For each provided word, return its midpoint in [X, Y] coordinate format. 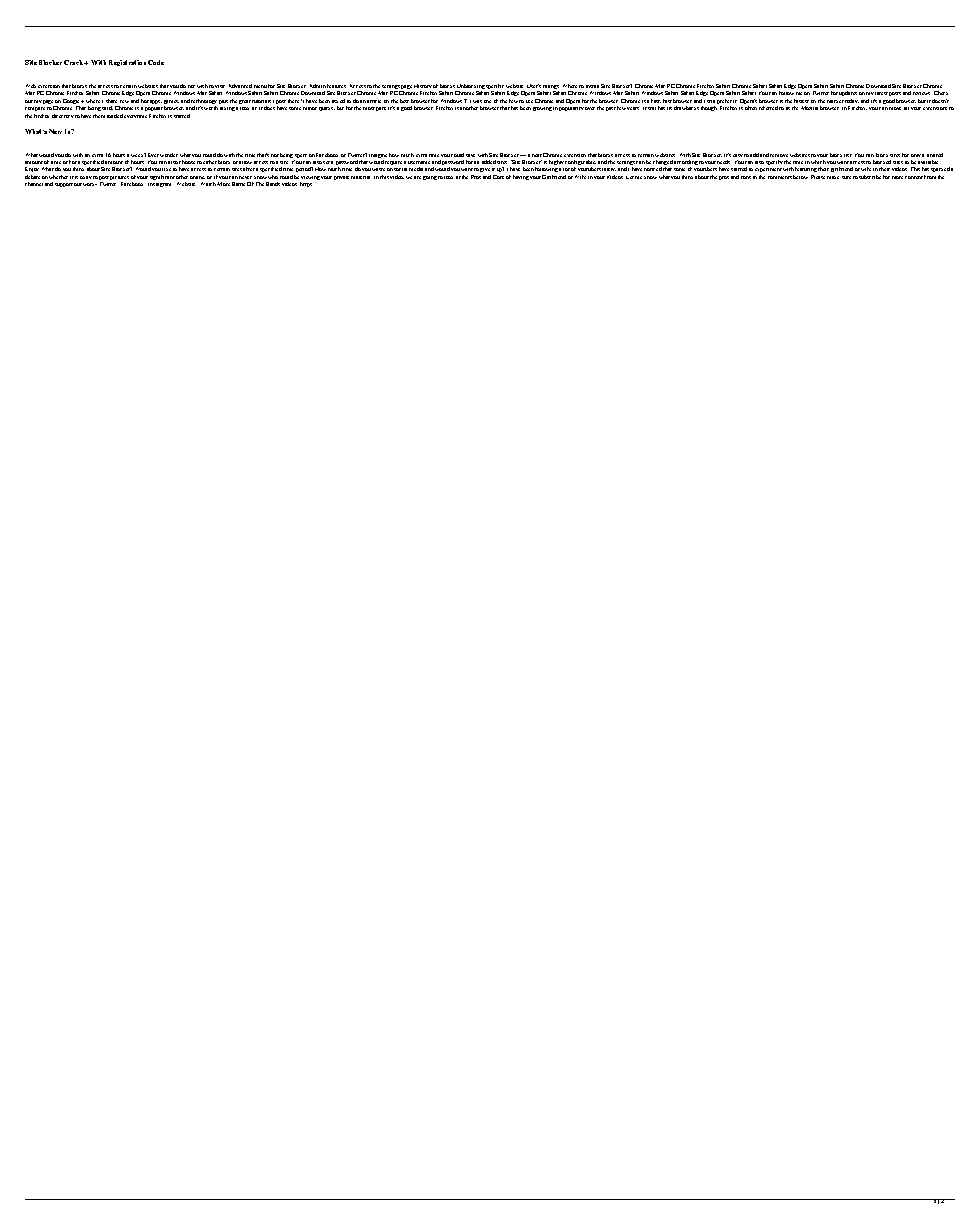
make [833, 177]
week [138, 155]
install [592, 86]
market [835, 101]
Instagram [159, 185]
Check [941, 93]
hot [145, 101]
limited [935, 155]
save [470, 155]
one [487, 101]
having [521, 177]
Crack [75, 62]
